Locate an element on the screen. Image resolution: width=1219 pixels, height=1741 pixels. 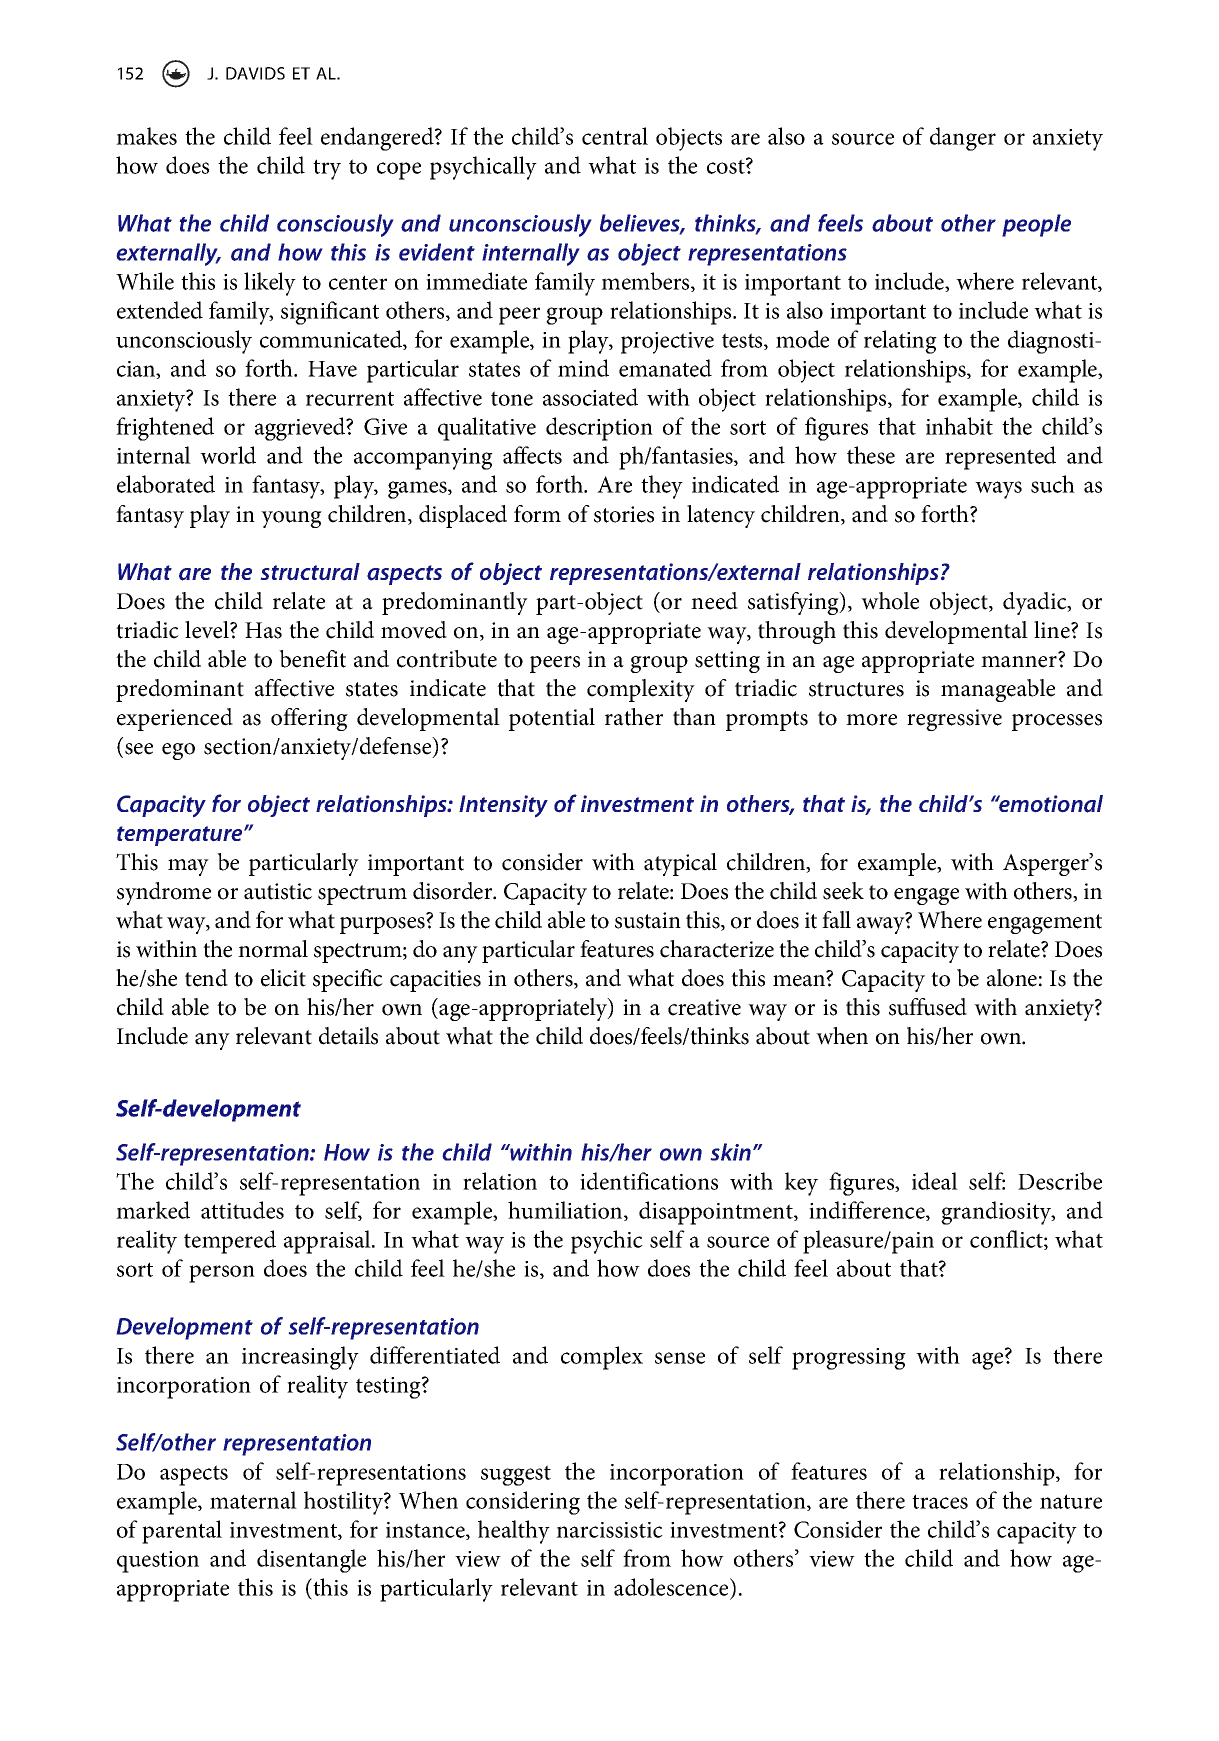
atypical is located at coordinates (680, 864).
